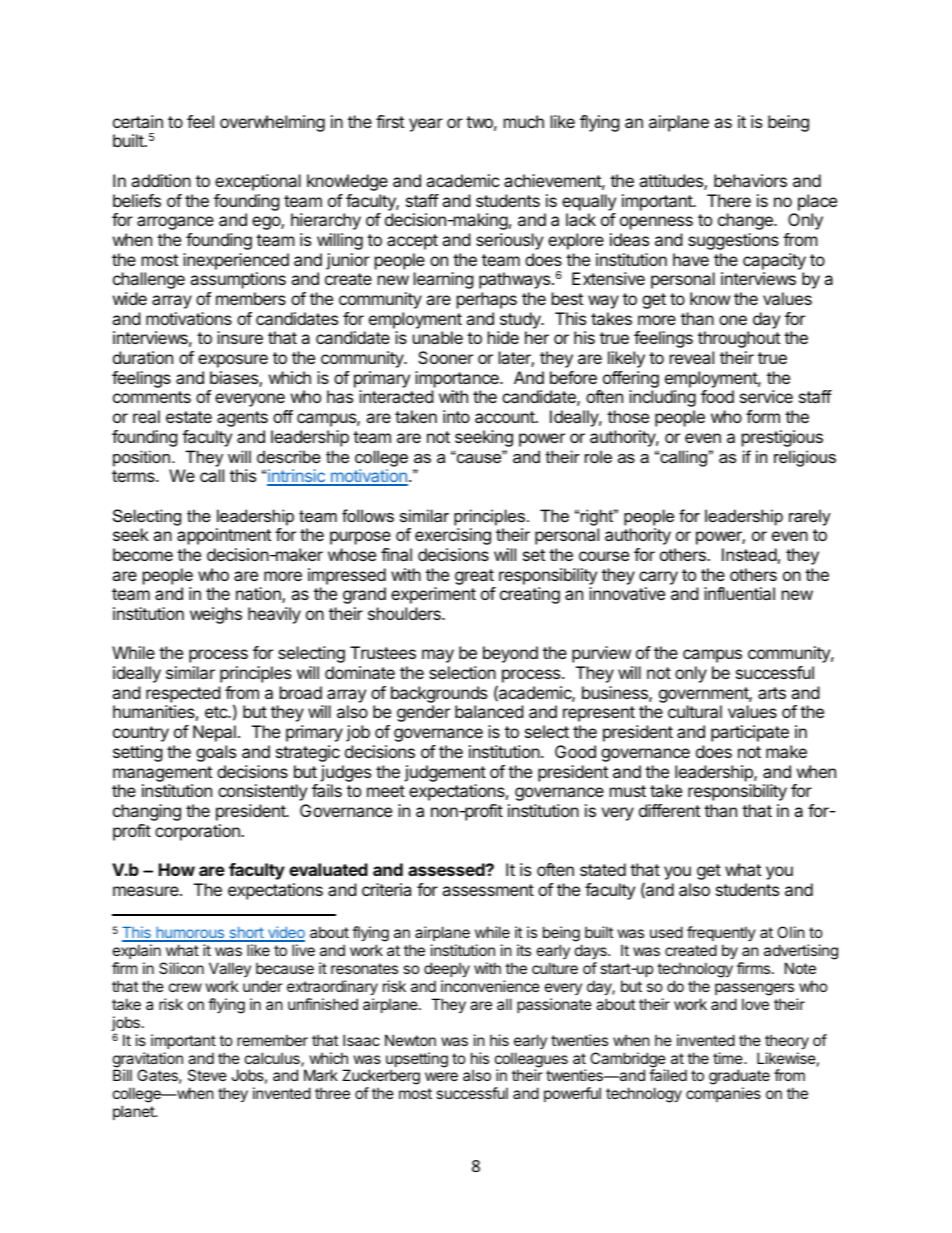  What do you see at coordinates (207, 1075) in the screenshot?
I see `Steve` at bounding box center [207, 1075].
